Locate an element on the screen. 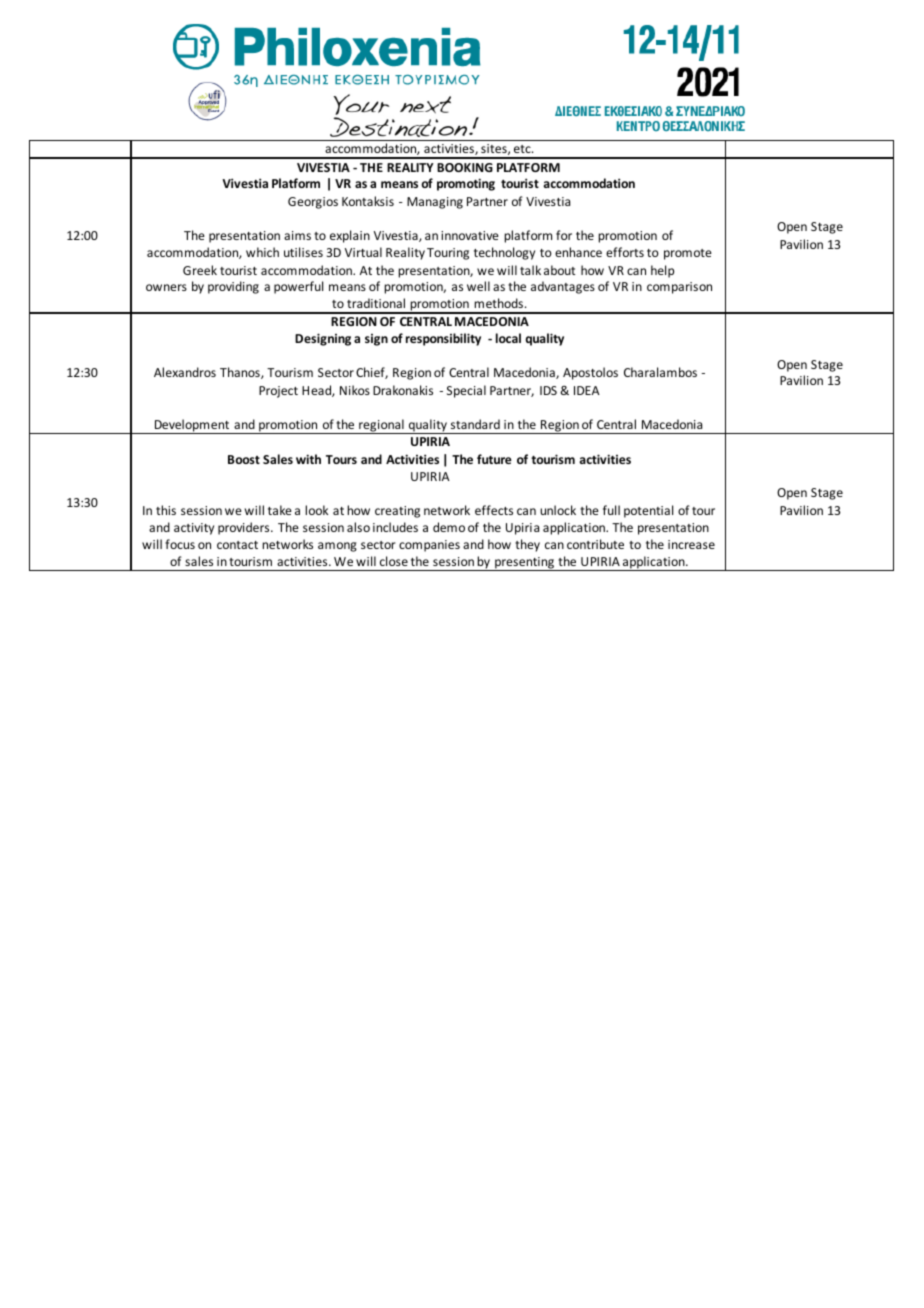 The height and width of the screenshot is (1308, 924). promoting is located at coordinates (466, 184).
